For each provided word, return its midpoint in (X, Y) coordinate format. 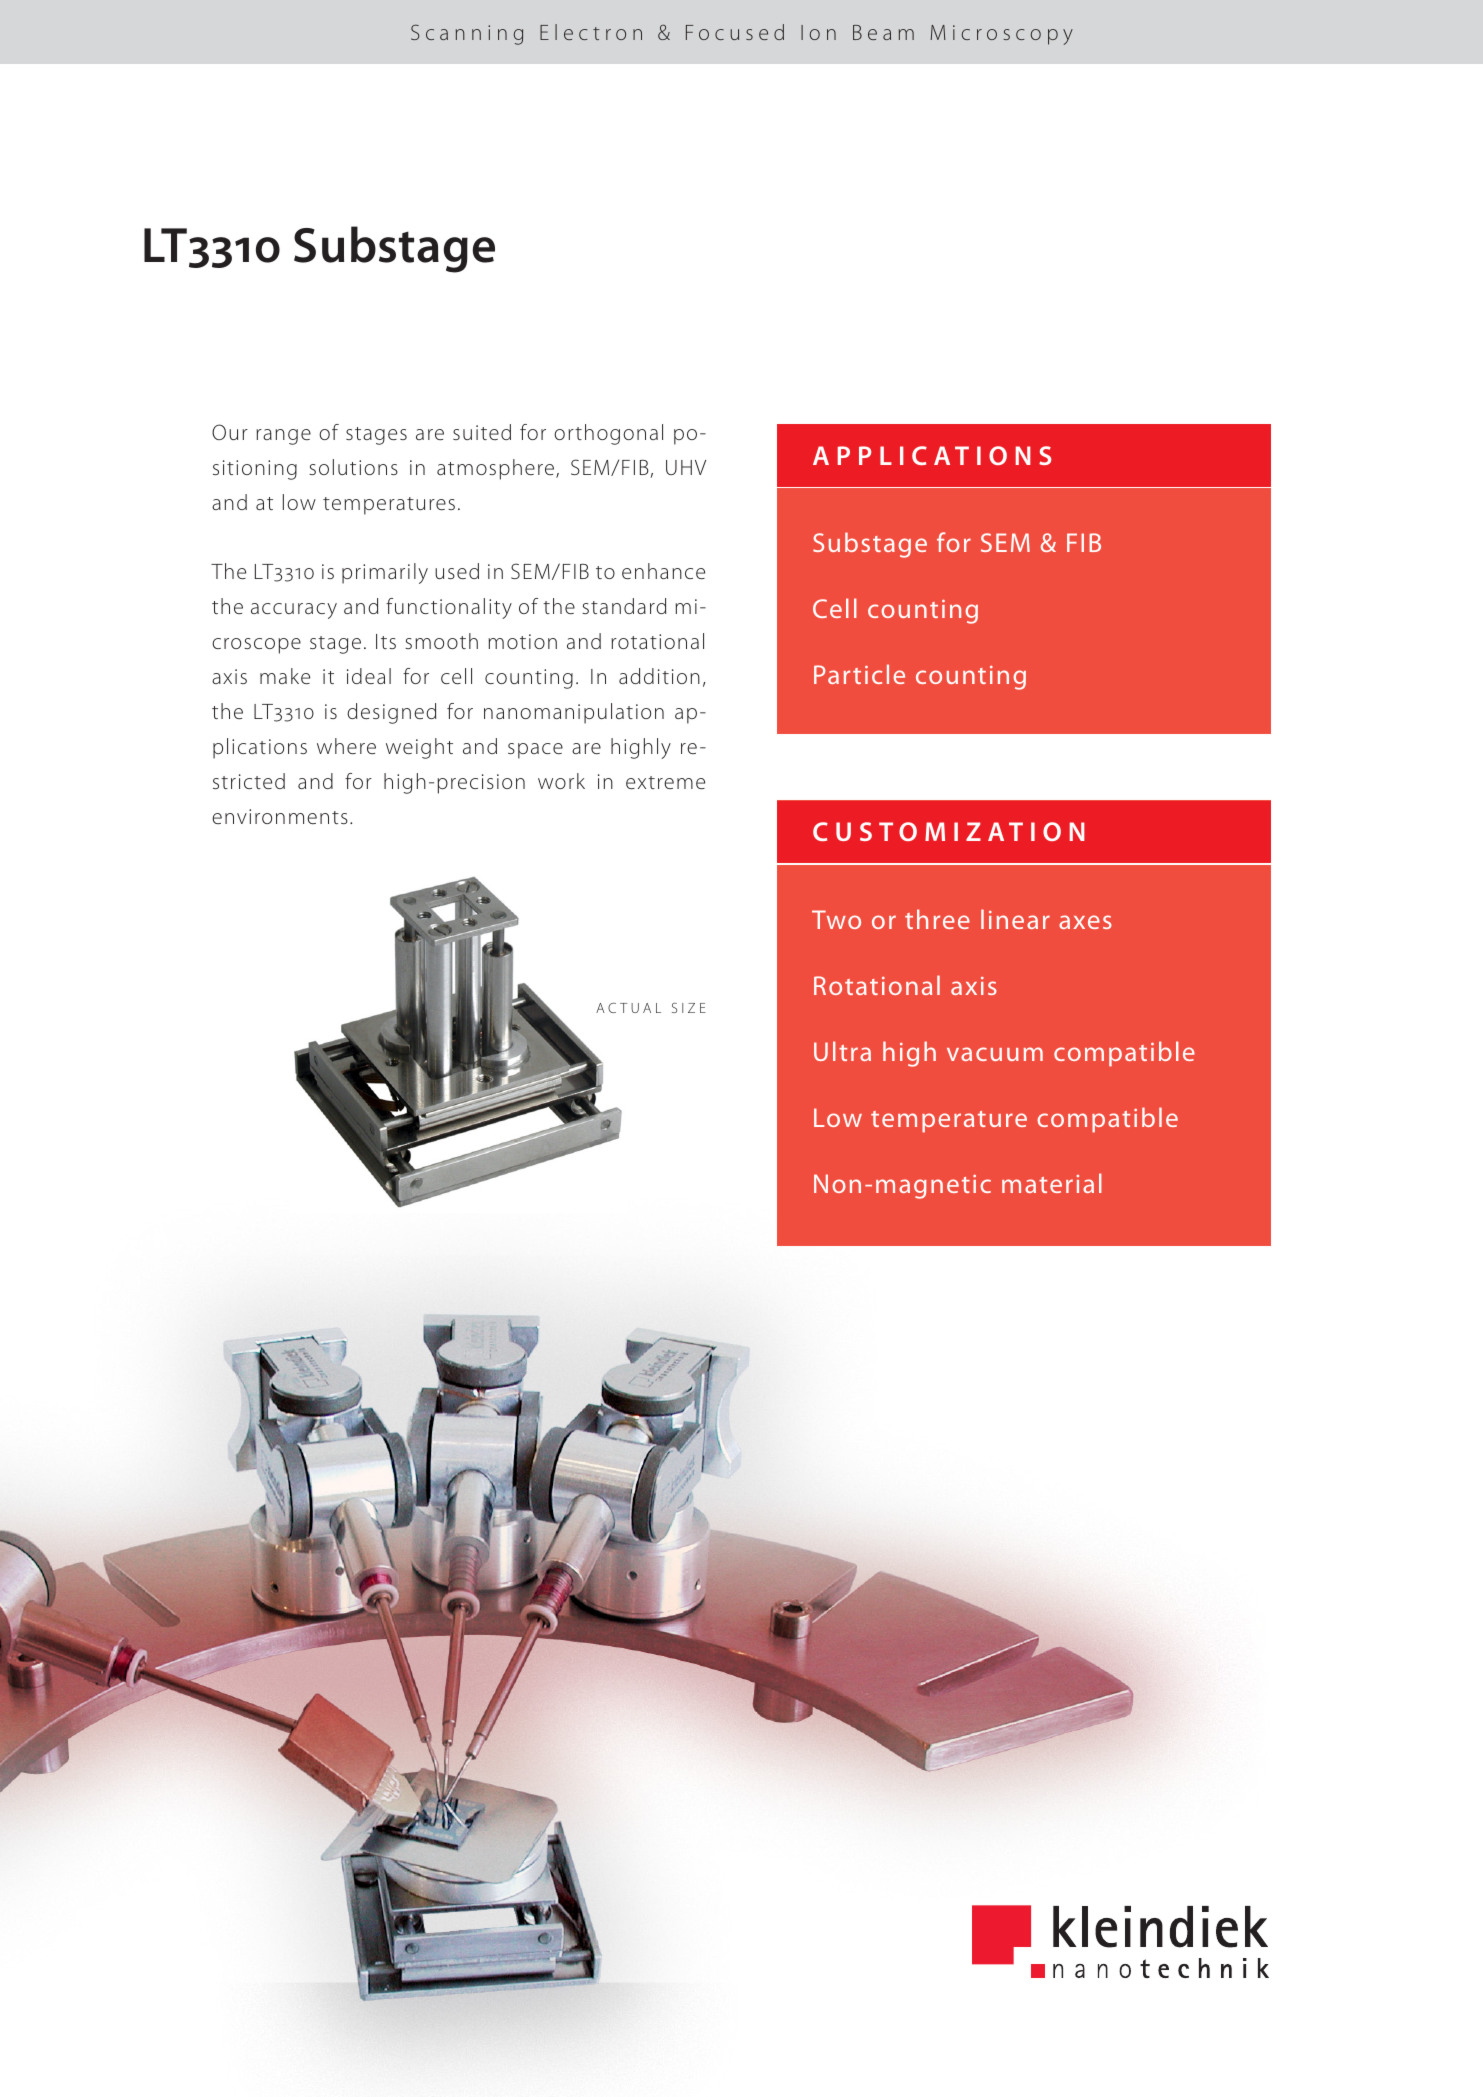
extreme (665, 782)
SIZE (689, 1008)
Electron (591, 32)
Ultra (842, 1051)
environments (280, 816)
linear (1015, 919)
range (283, 437)
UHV (686, 467)
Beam (883, 32)
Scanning (467, 34)
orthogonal (608, 434)
